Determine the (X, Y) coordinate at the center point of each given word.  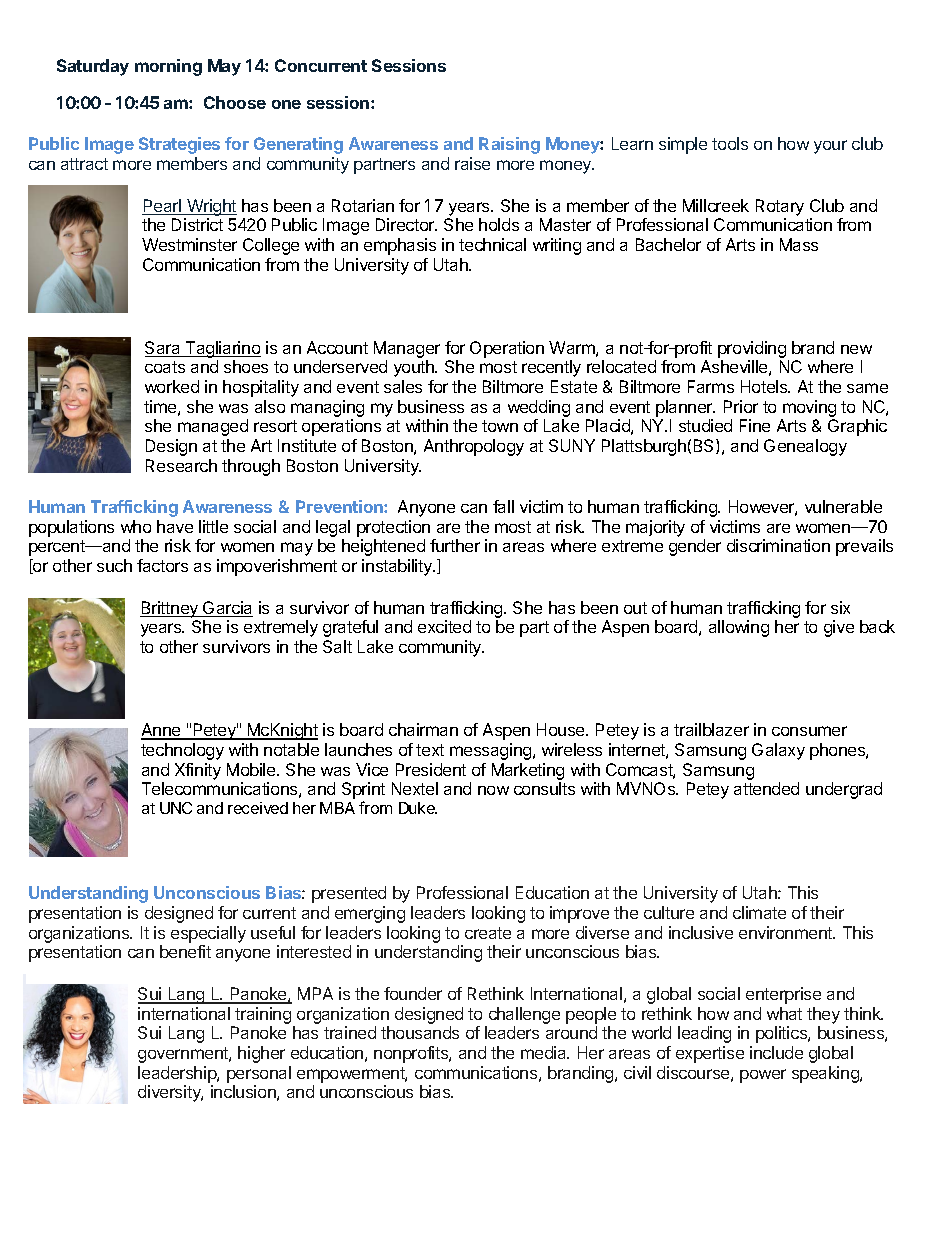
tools (730, 143)
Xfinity (198, 771)
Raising (509, 145)
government (184, 1055)
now (493, 790)
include (776, 1052)
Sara (164, 349)
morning (168, 67)
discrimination (778, 545)
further (455, 545)
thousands (420, 1032)
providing (752, 349)
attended (766, 788)
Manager (407, 349)
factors (162, 565)
